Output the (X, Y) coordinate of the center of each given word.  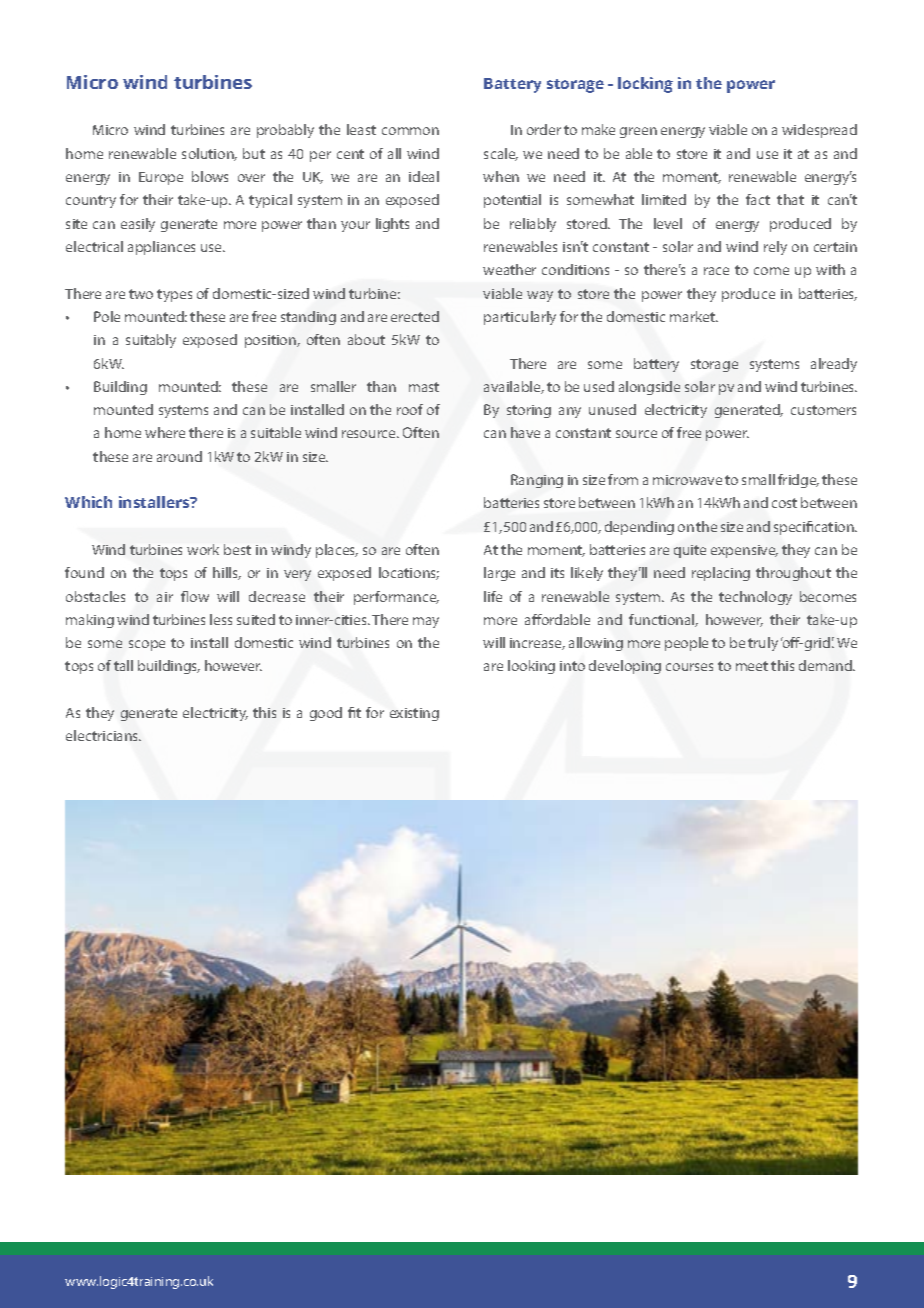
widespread (819, 131)
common (410, 131)
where (165, 432)
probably (285, 131)
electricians (103, 735)
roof (410, 409)
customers (823, 410)
